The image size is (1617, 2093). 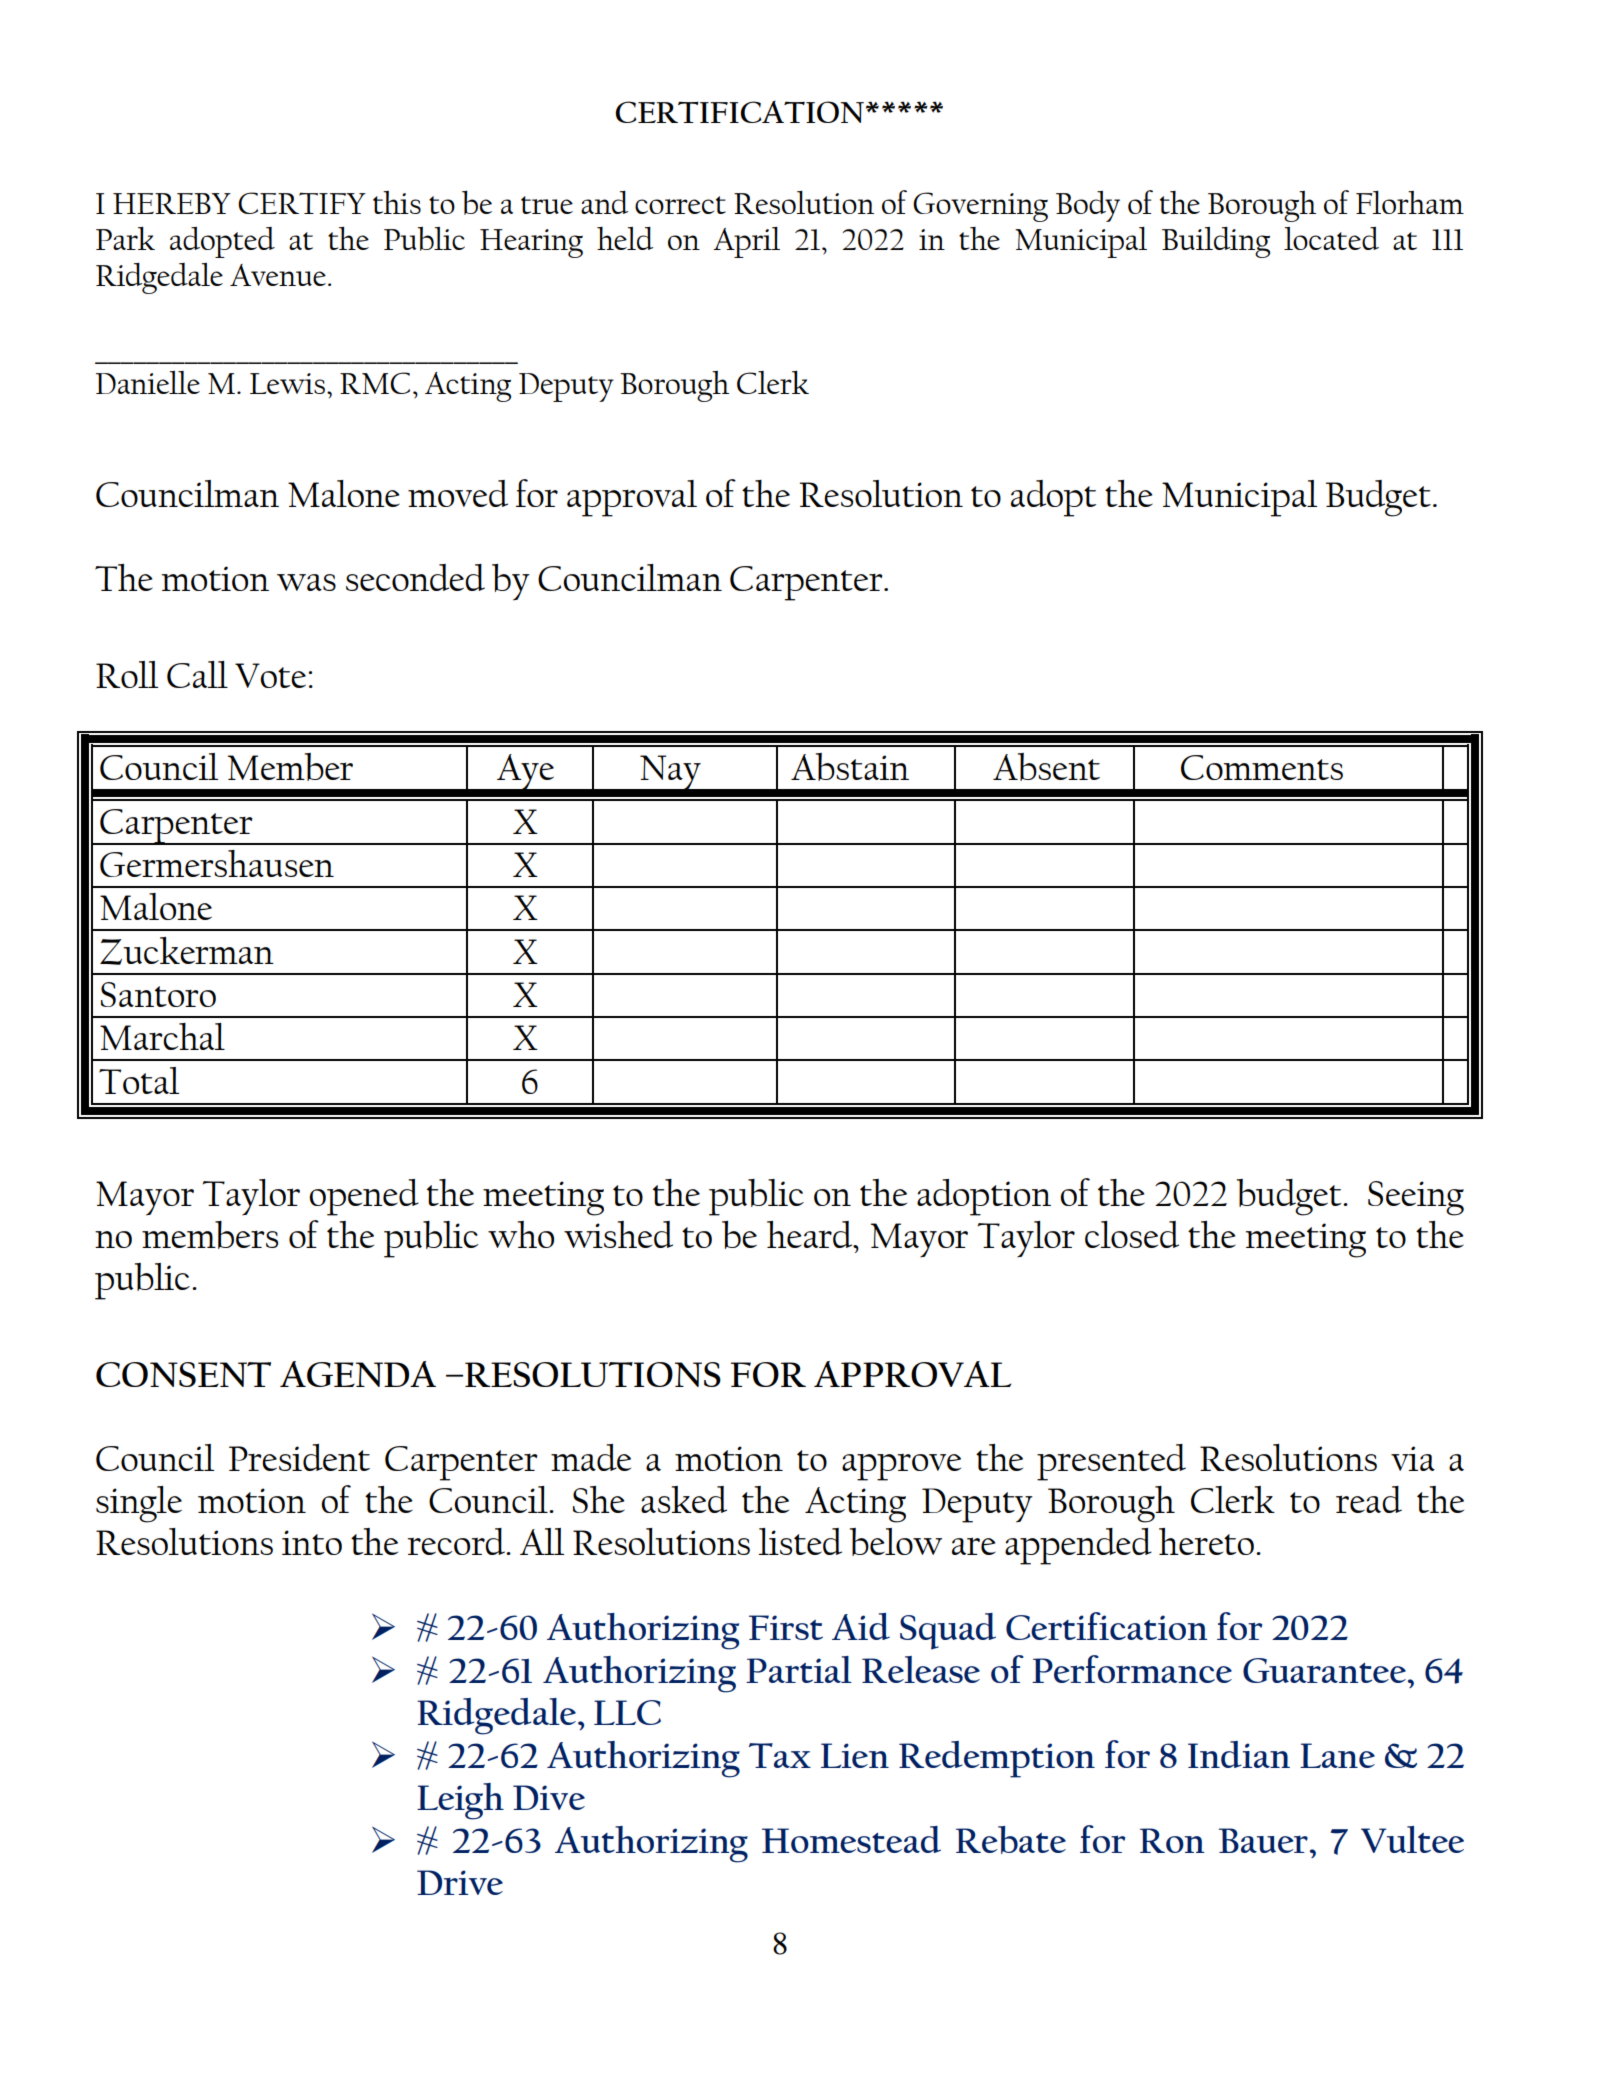 I want to click on Building, so click(x=1216, y=242).
